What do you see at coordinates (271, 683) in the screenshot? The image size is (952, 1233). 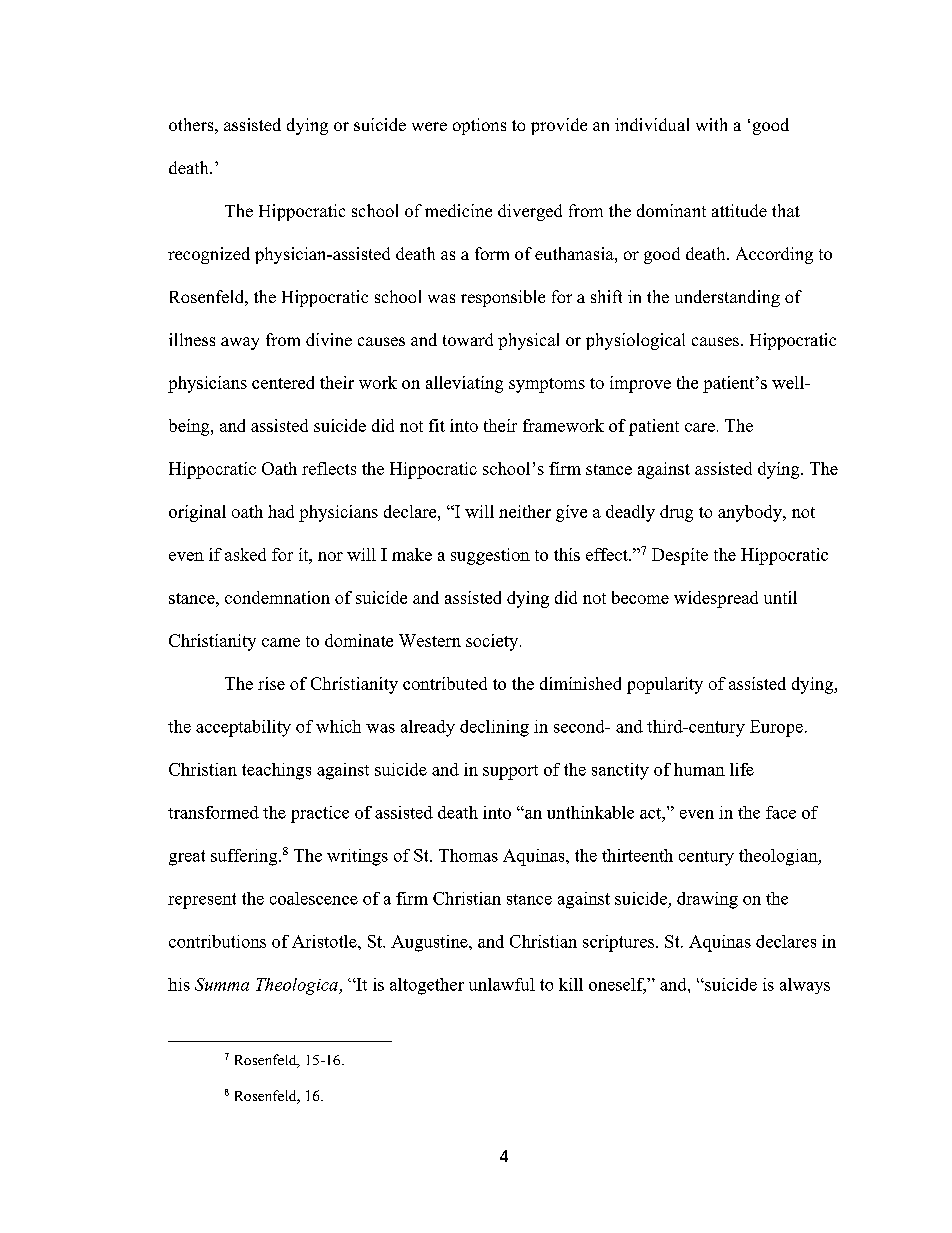 I see `rise` at bounding box center [271, 683].
